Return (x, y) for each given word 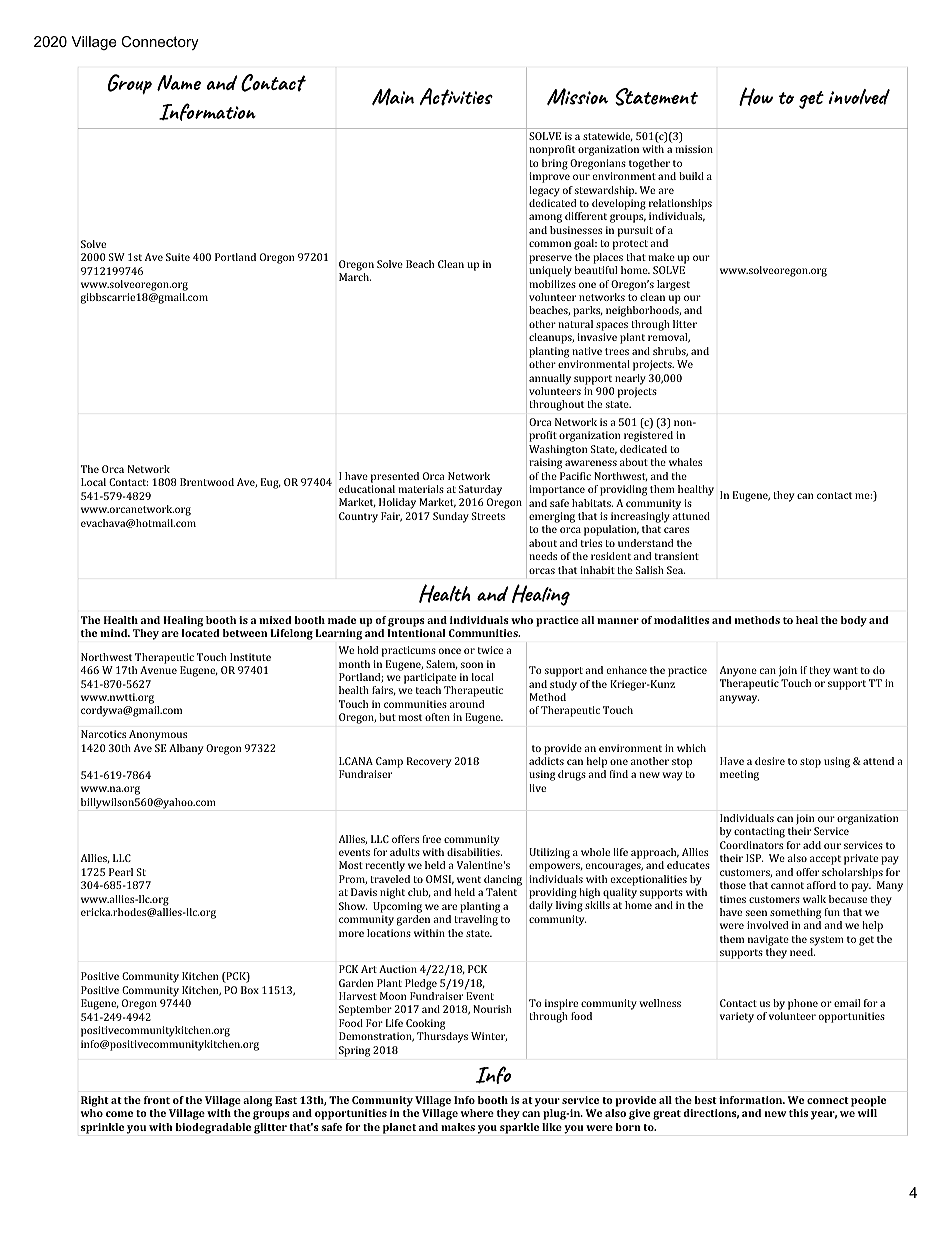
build (691, 176)
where (477, 1113)
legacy (544, 191)
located (201, 633)
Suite (178, 257)
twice (490, 650)
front (157, 1100)
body (854, 621)
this (798, 1113)
